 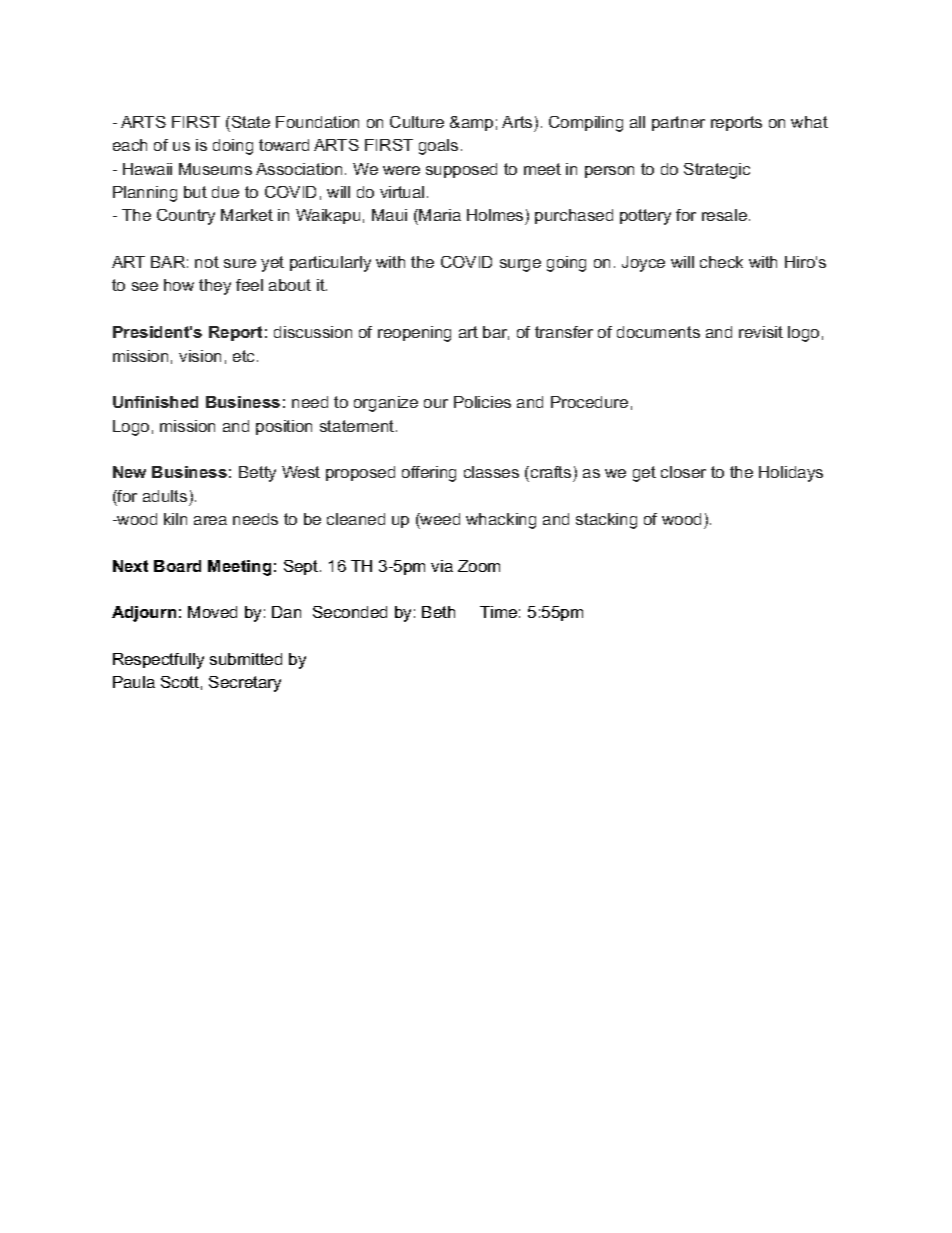 What do you see at coordinates (233, 147) in the screenshot?
I see `doing` at bounding box center [233, 147].
